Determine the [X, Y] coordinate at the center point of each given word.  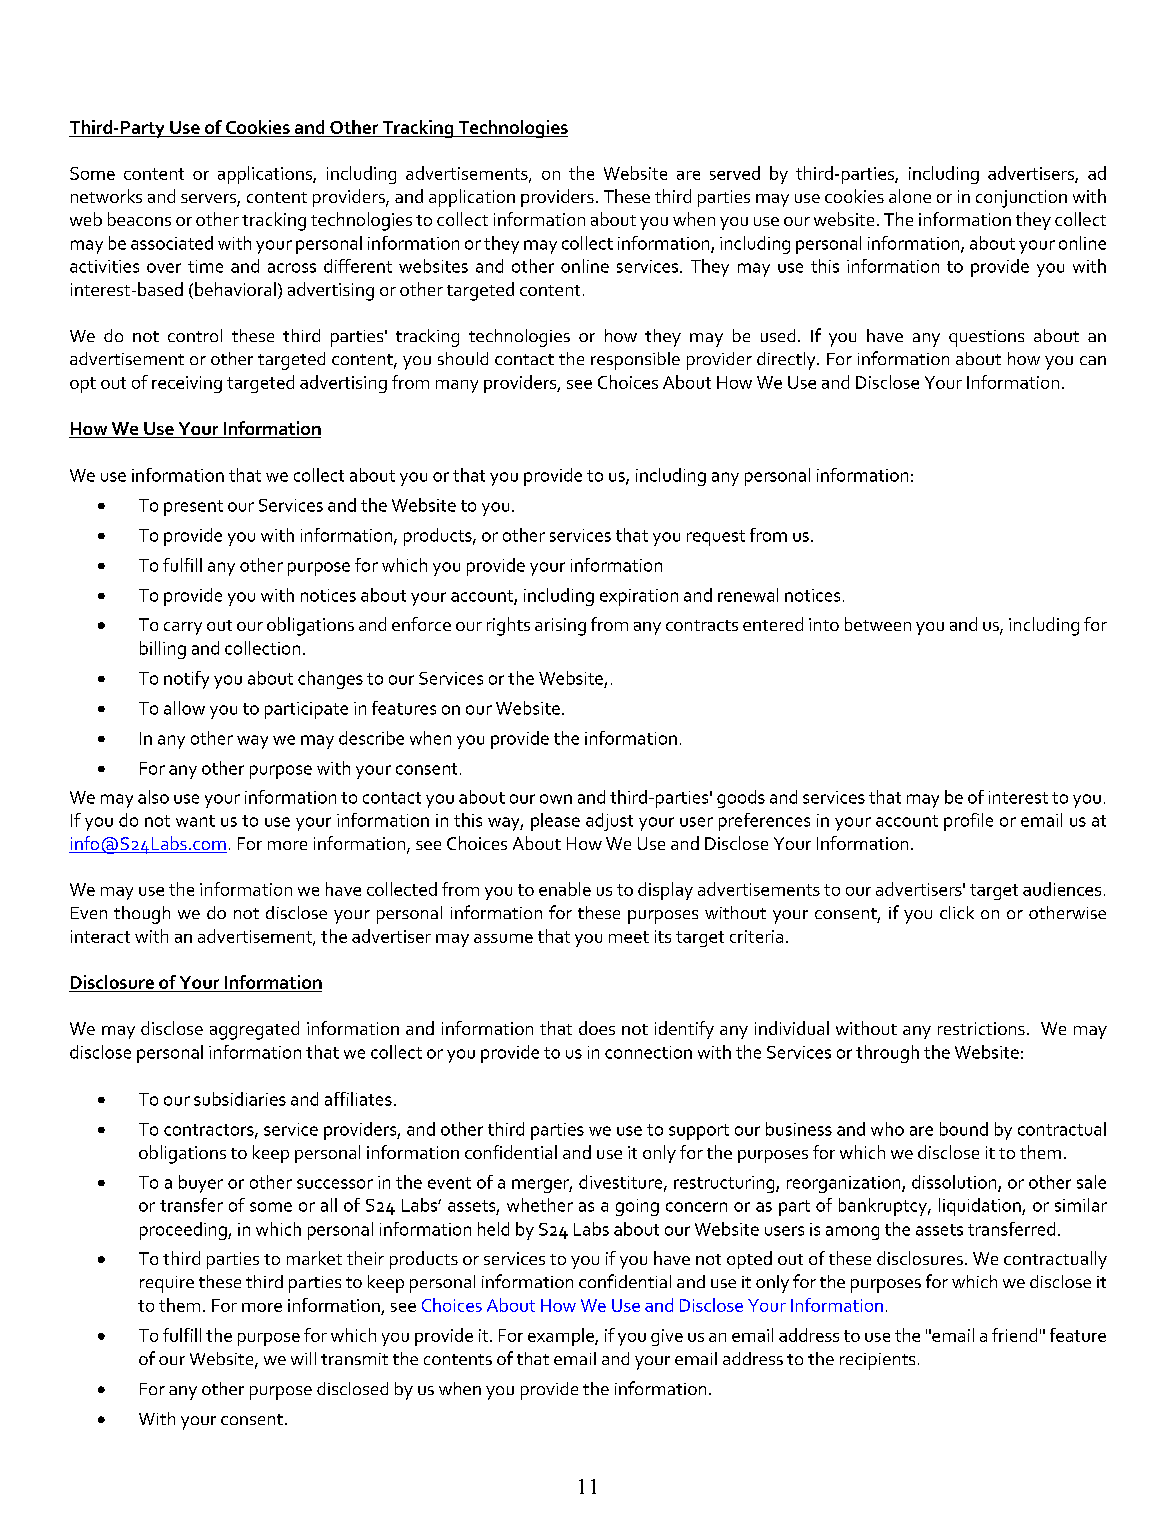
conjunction [1021, 199]
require [167, 1284]
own [556, 799]
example [562, 1337]
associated [172, 243]
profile [968, 822]
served [735, 173]
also [153, 797]
